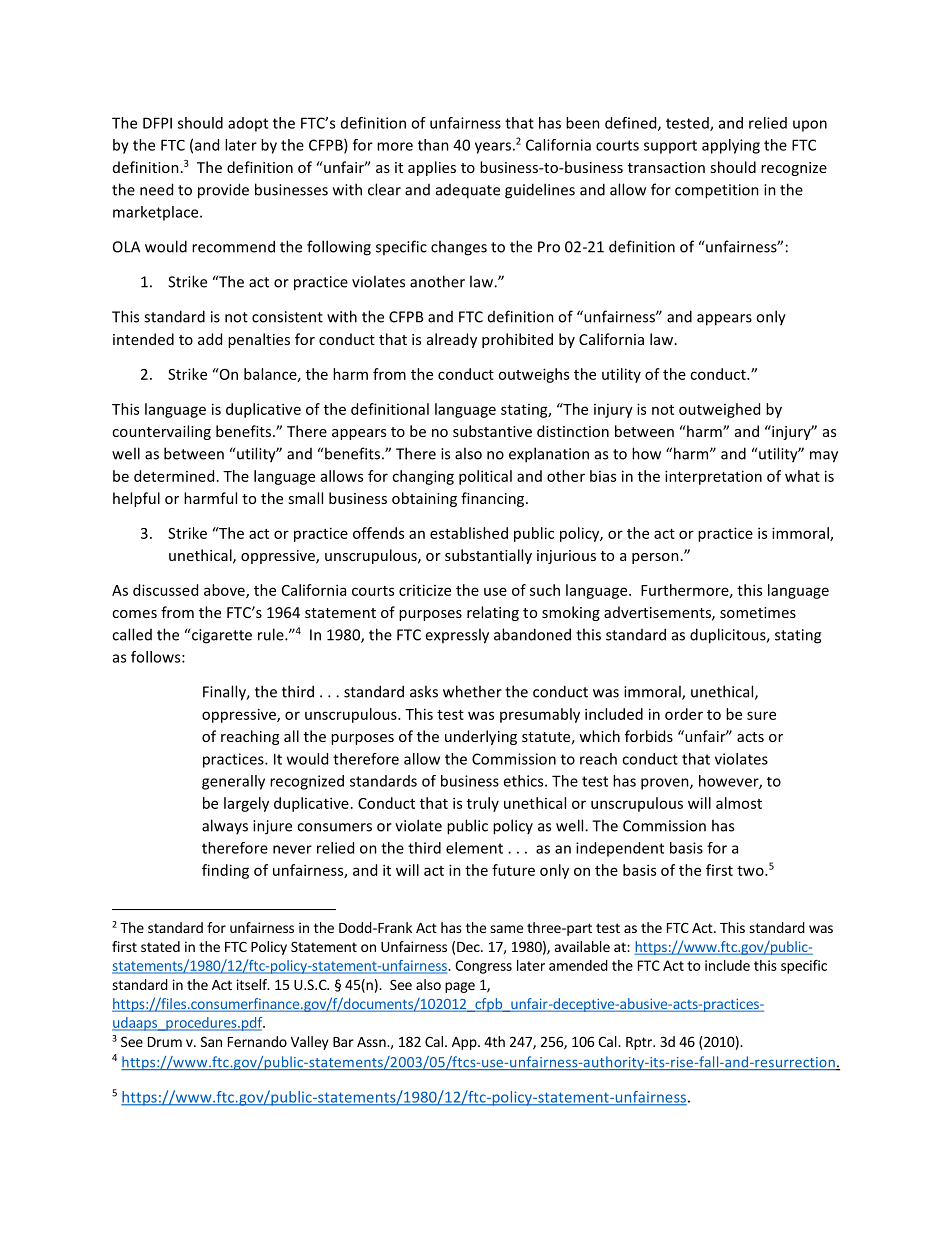 The height and width of the document is (1233, 952). What do you see at coordinates (433, 145) in the document?
I see `than` at bounding box center [433, 145].
